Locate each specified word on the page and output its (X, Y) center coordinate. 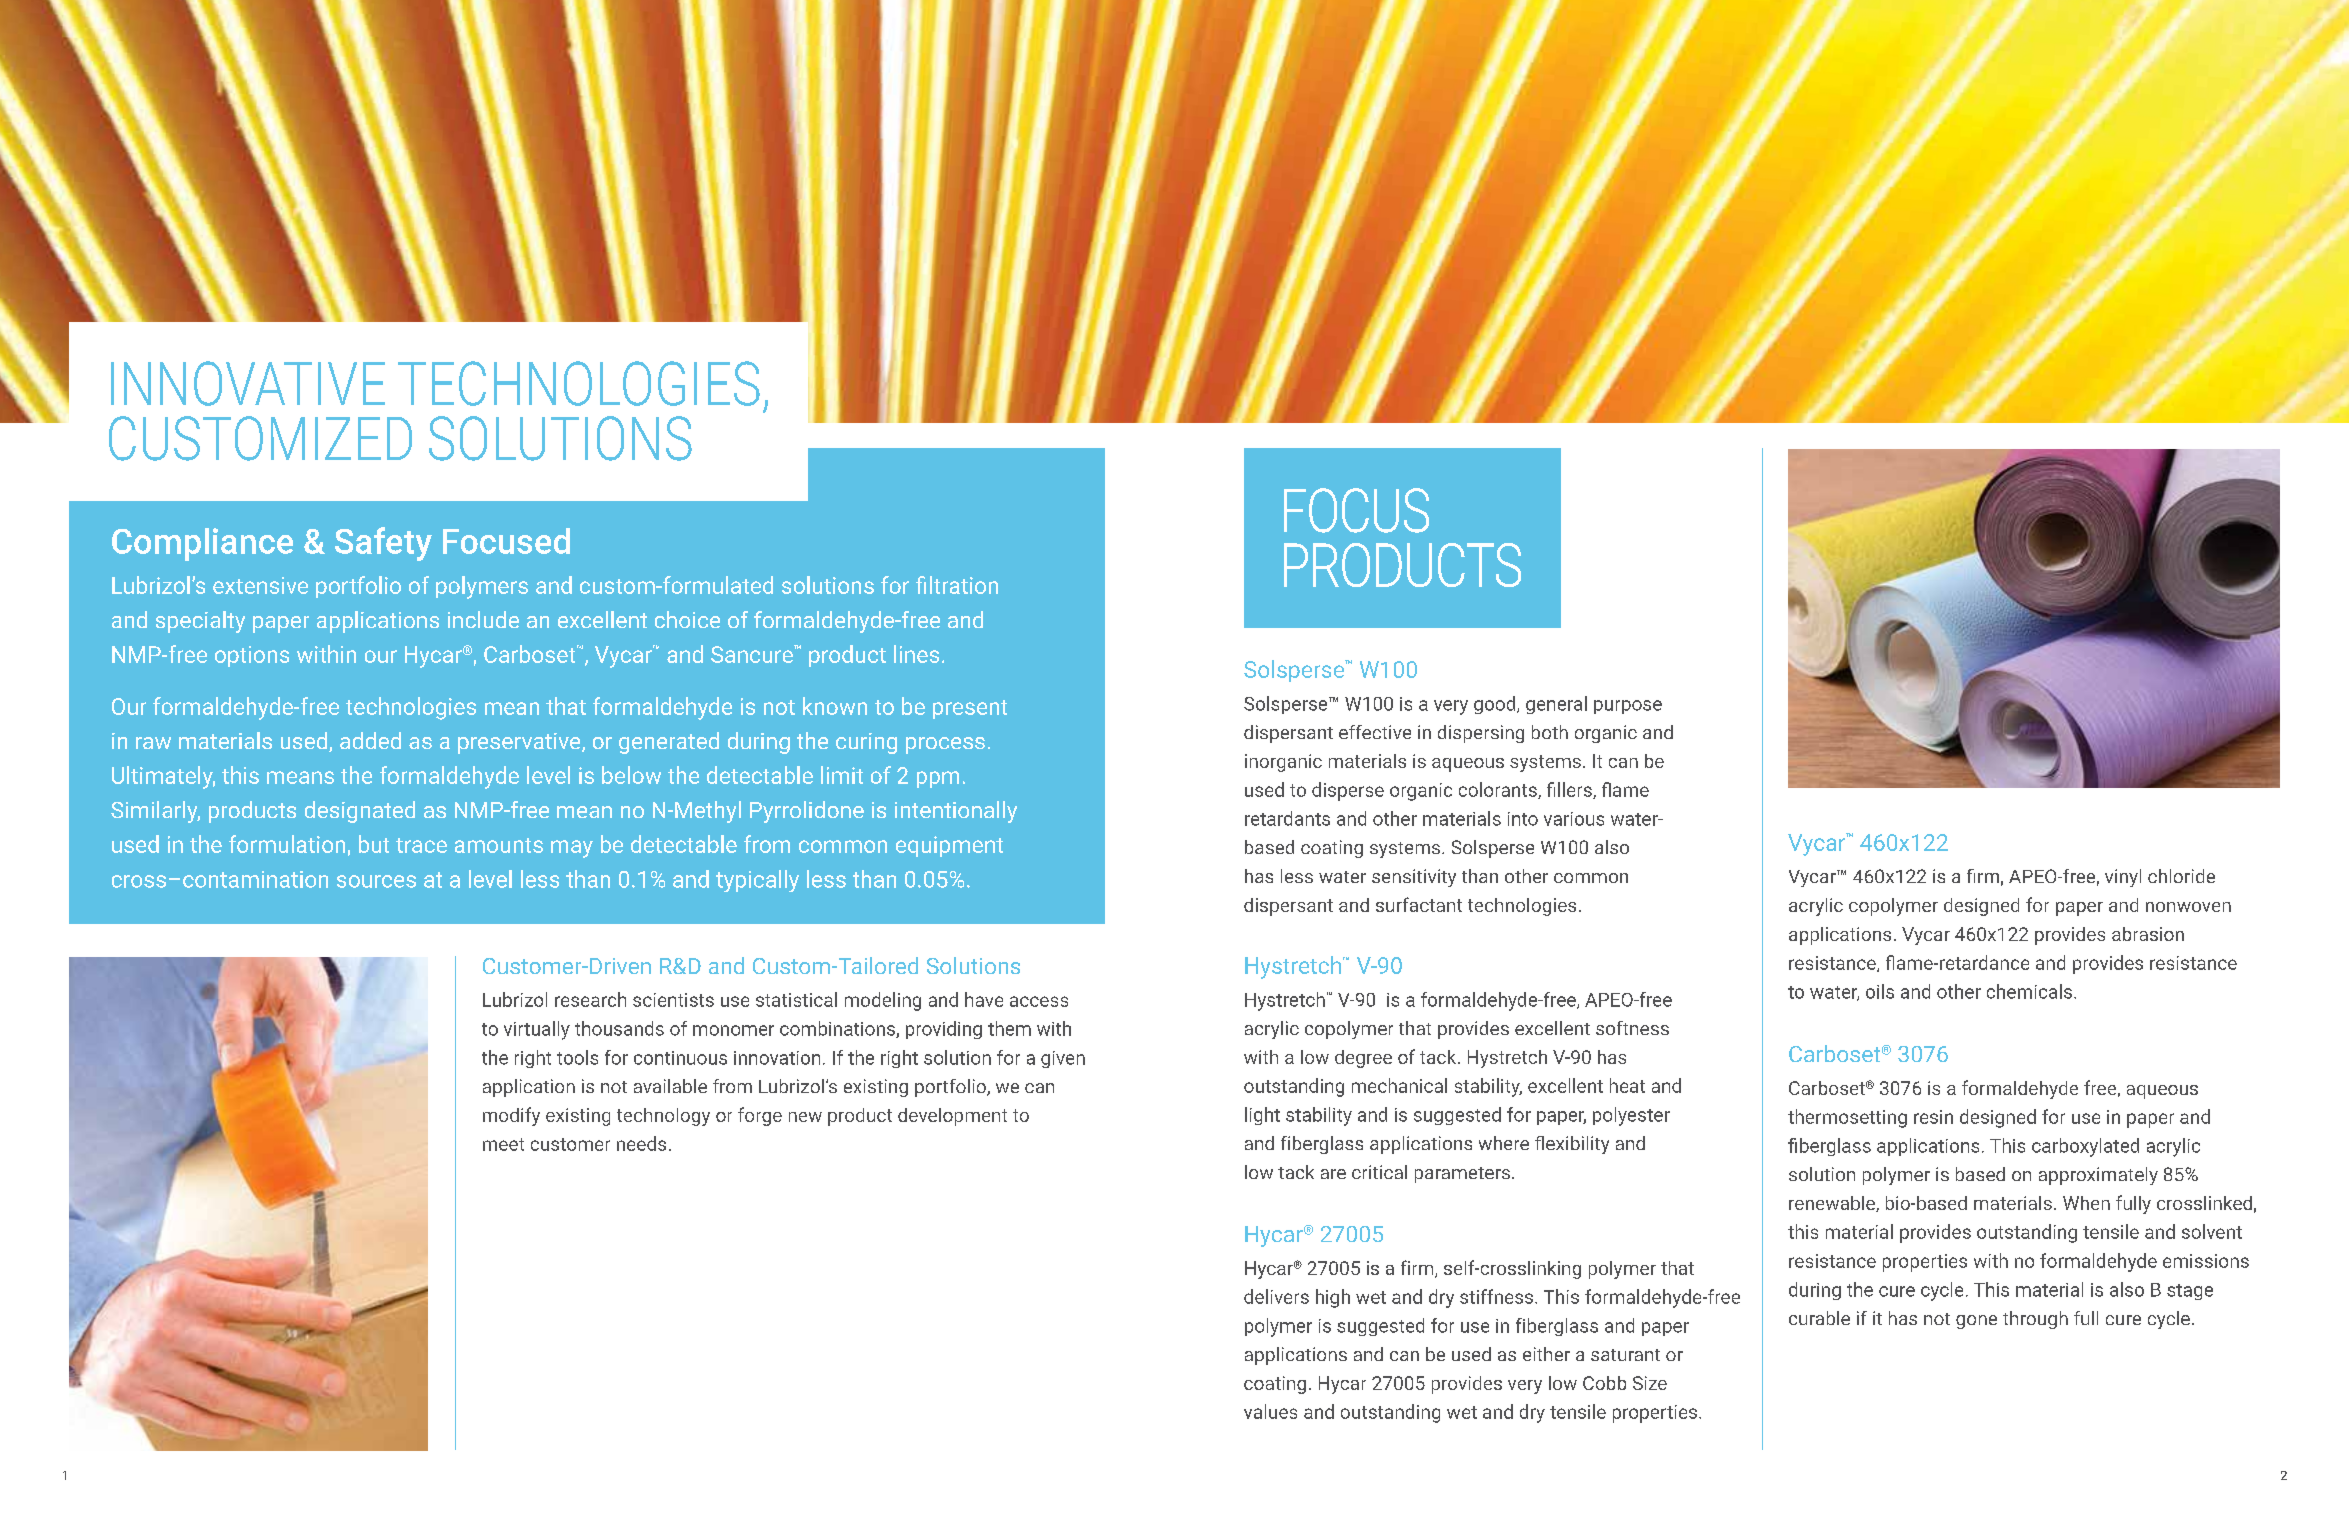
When (2086, 1203)
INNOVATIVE (248, 383)
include (483, 619)
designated (360, 812)
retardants (1287, 818)
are (1333, 1174)
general (1556, 705)
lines (916, 654)
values (1270, 1411)
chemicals (2029, 991)
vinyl (2123, 878)
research (590, 999)
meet (503, 1144)
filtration (957, 585)
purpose (1628, 707)
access (1039, 1001)
